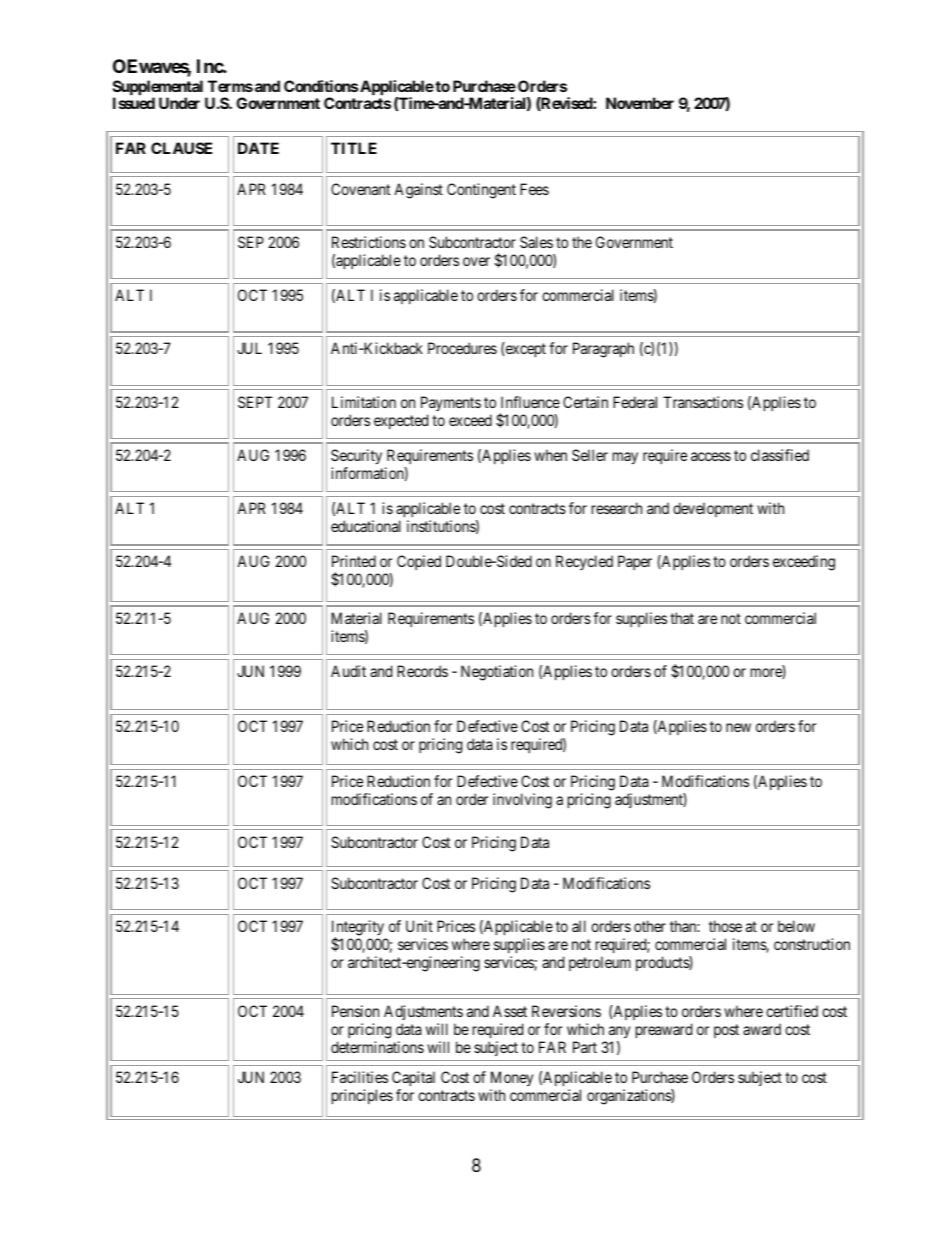 This image has width=952, height=1233. What do you see at coordinates (360, 1077) in the image?
I see `Facilities` at bounding box center [360, 1077].
